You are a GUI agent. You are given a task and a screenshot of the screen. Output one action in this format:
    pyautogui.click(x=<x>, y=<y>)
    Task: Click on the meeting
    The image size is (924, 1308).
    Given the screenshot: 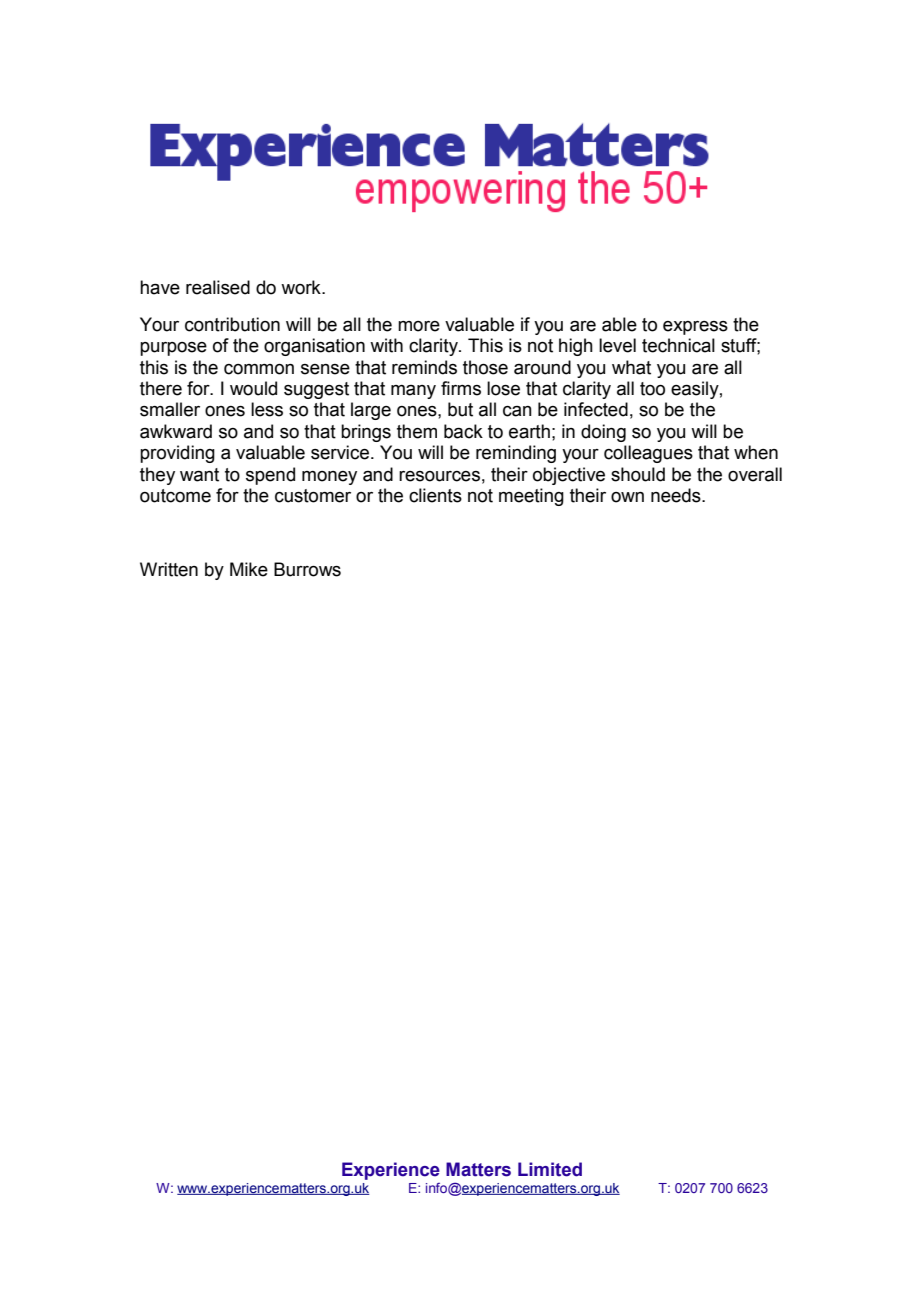 What is the action you would take?
    pyautogui.click(x=531, y=497)
